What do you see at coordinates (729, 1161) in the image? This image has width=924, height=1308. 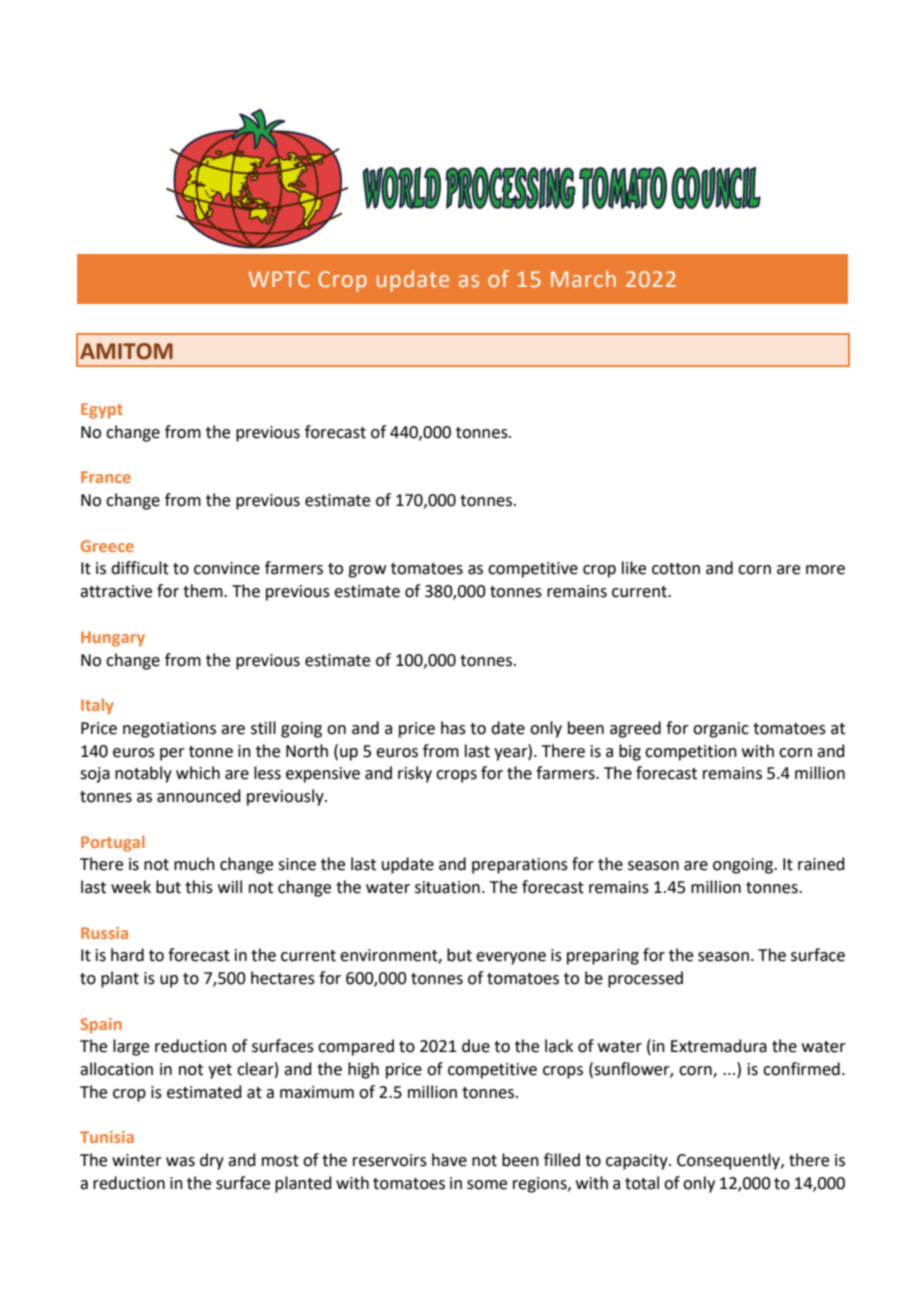 I see `Consequently` at bounding box center [729, 1161].
